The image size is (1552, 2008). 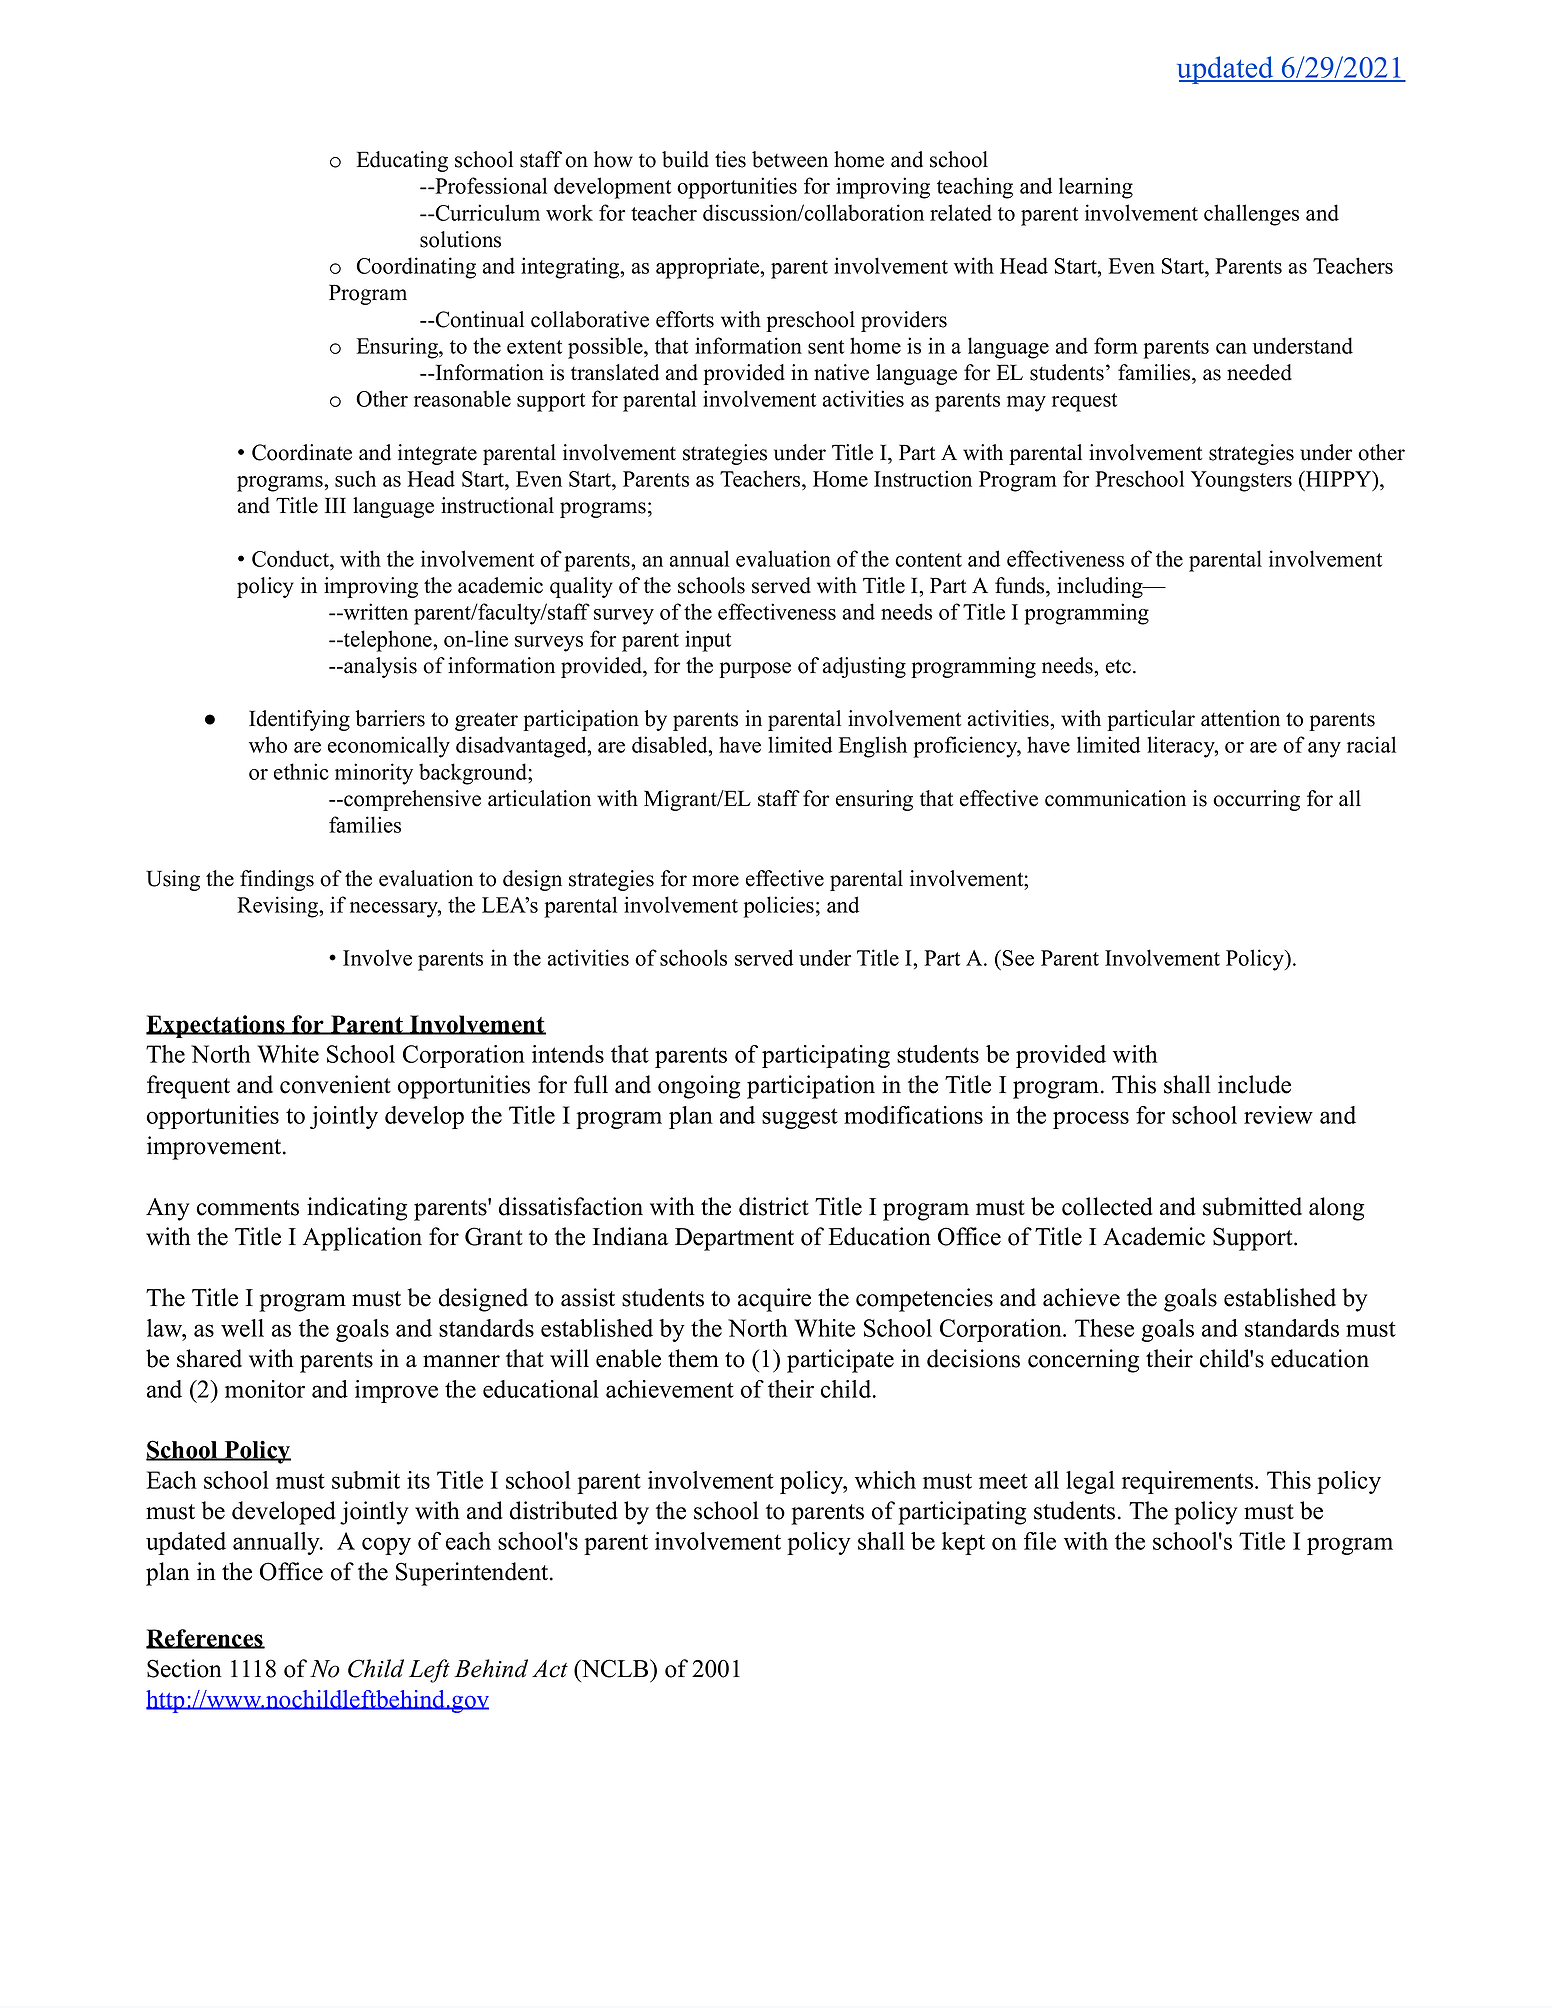 I want to click on Educating, so click(x=402, y=161).
